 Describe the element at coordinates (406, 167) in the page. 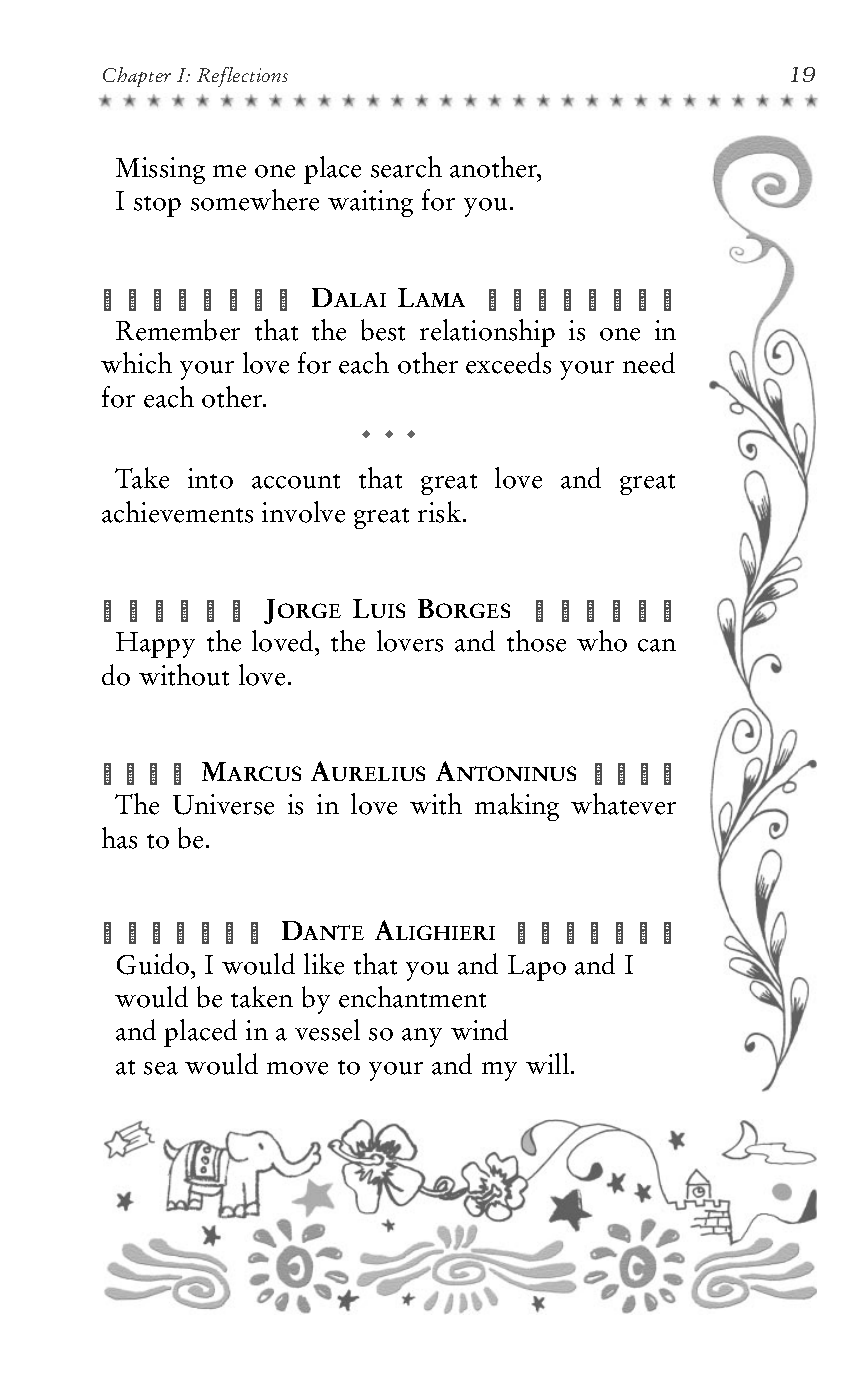

I see `search` at that location.
